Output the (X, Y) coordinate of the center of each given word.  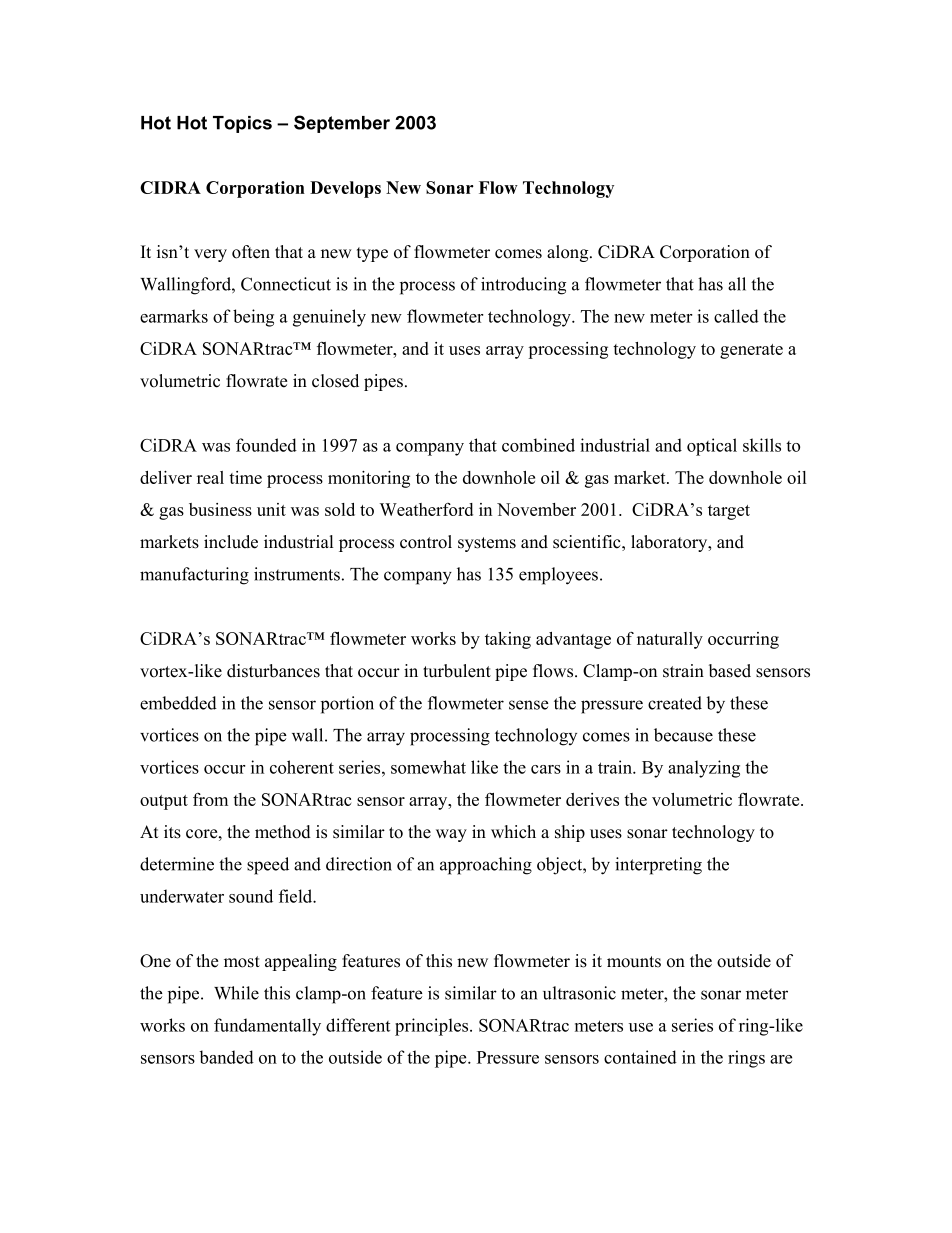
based (730, 671)
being (253, 318)
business (220, 509)
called (736, 316)
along (569, 253)
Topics (242, 124)
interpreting (658, 866)
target (729, 512)
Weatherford (426, 509)
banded (227, 1057)
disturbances (273, 671)
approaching (486, 866)
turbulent (457, 671)
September (342, 124)
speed (268, 866)
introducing (523, 286)
